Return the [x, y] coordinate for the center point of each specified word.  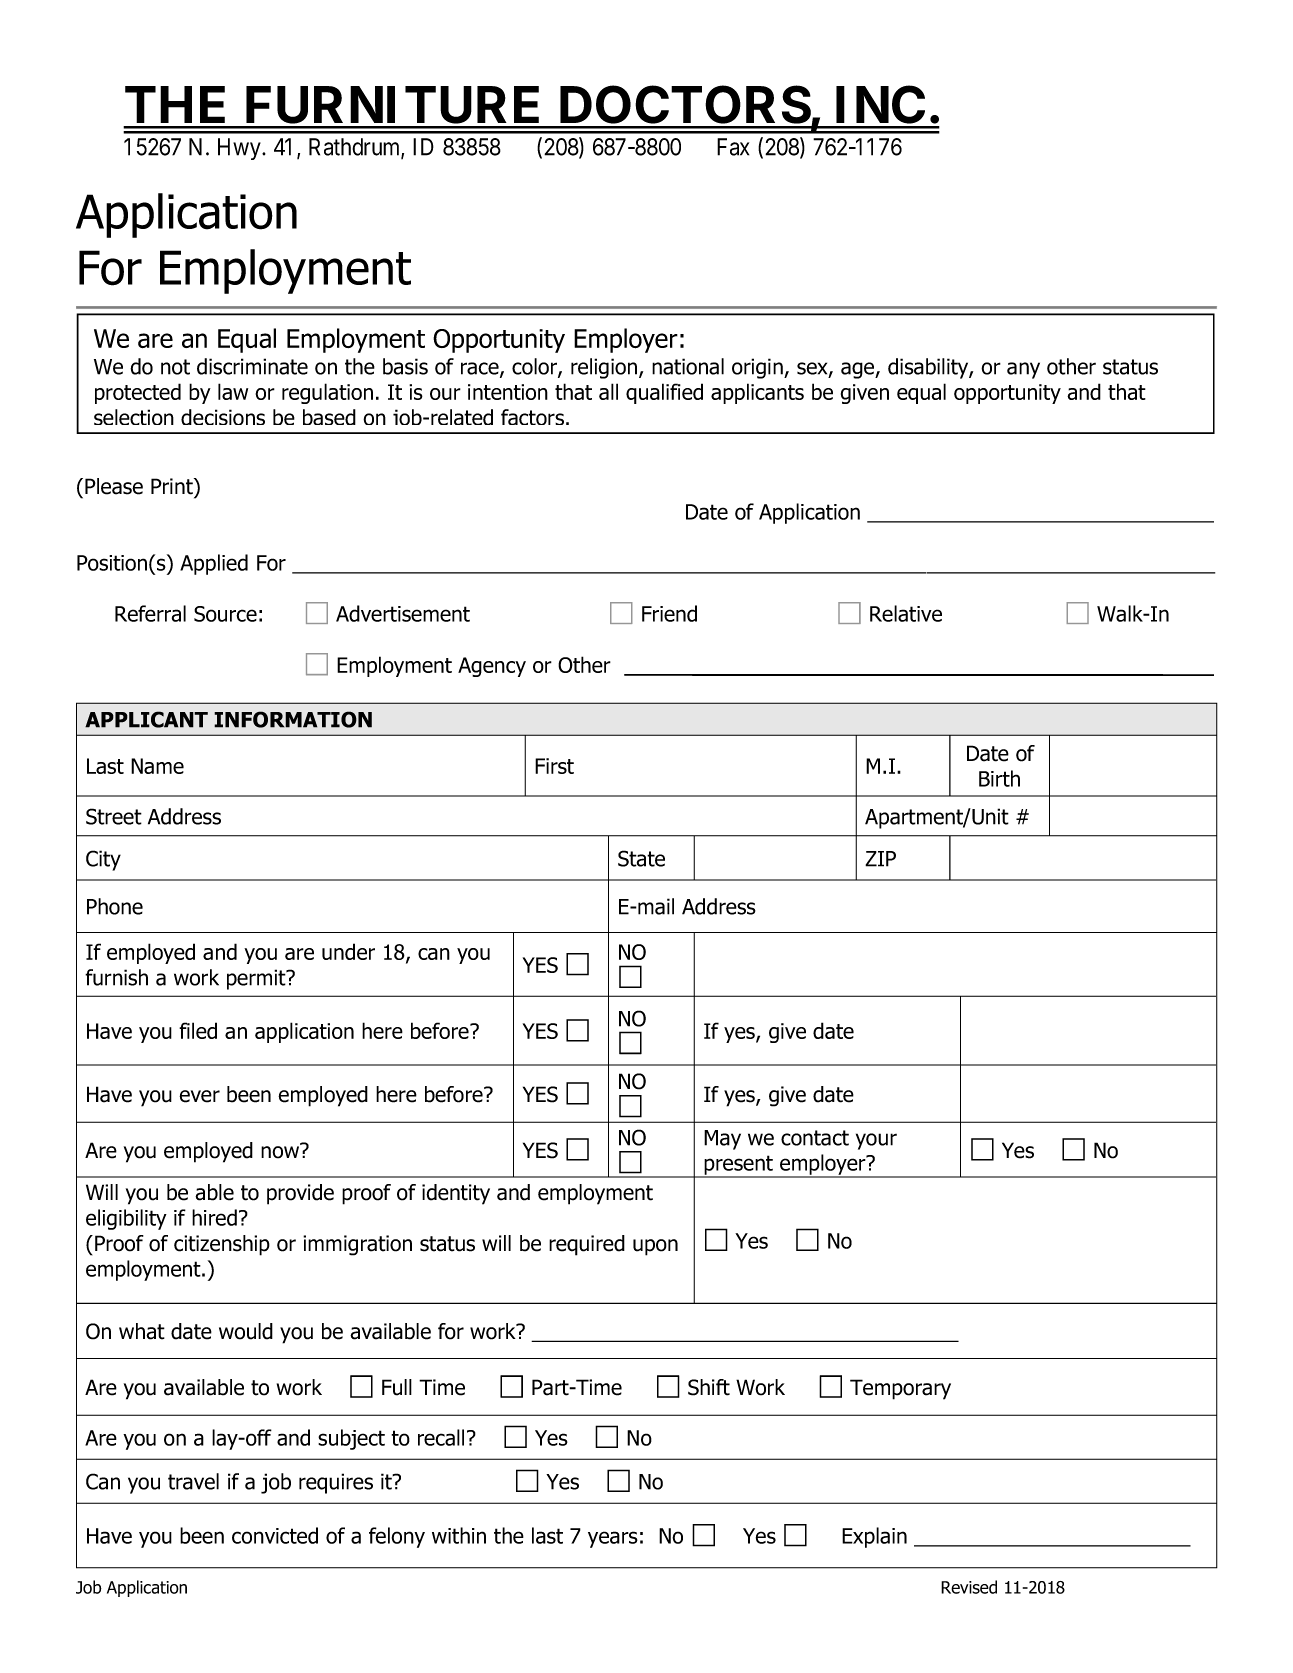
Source [225, 614]
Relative [906, 613]
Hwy [240, 149]
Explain [874, 1537]
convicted [275, 1535]
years [613, 1539]
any [1023, 370]
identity [456, 1194]
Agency [492, 667]
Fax [733, 147]
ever [199, 1096]
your [876, 1141]
